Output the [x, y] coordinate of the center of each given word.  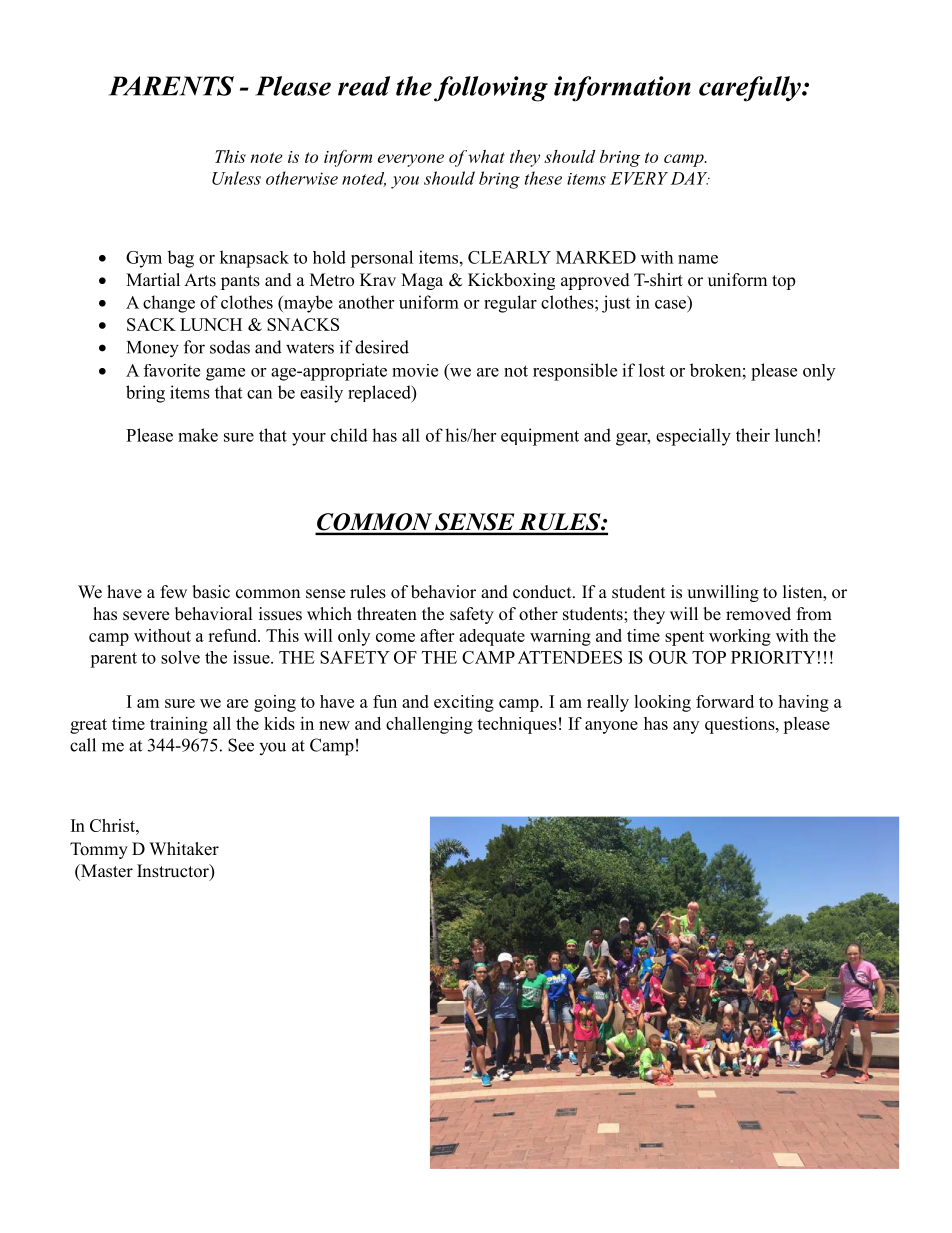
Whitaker [184, 849]
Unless [236, 178]
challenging [429, 725]
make [198, 435]
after [437, 635]
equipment [540, 437]
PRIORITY [773, 657]
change [169, 304]
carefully [751, 89]
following [491, 89]
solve [180, 657]
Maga [422, 281]
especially [693, 437]
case [672, 304]
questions [741, 725]
